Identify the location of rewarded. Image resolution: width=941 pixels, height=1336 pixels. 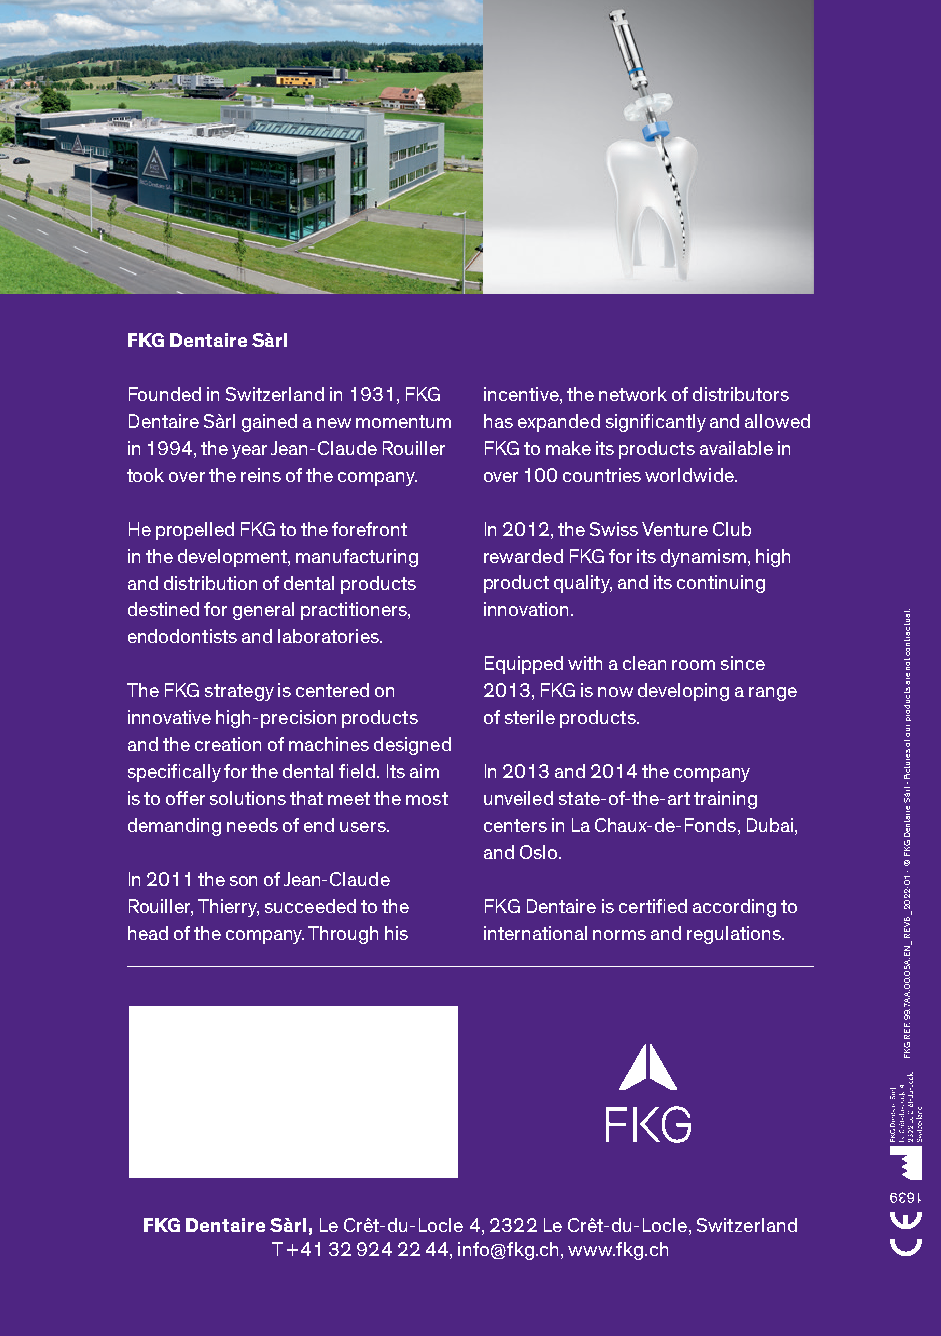
(523, 556).
